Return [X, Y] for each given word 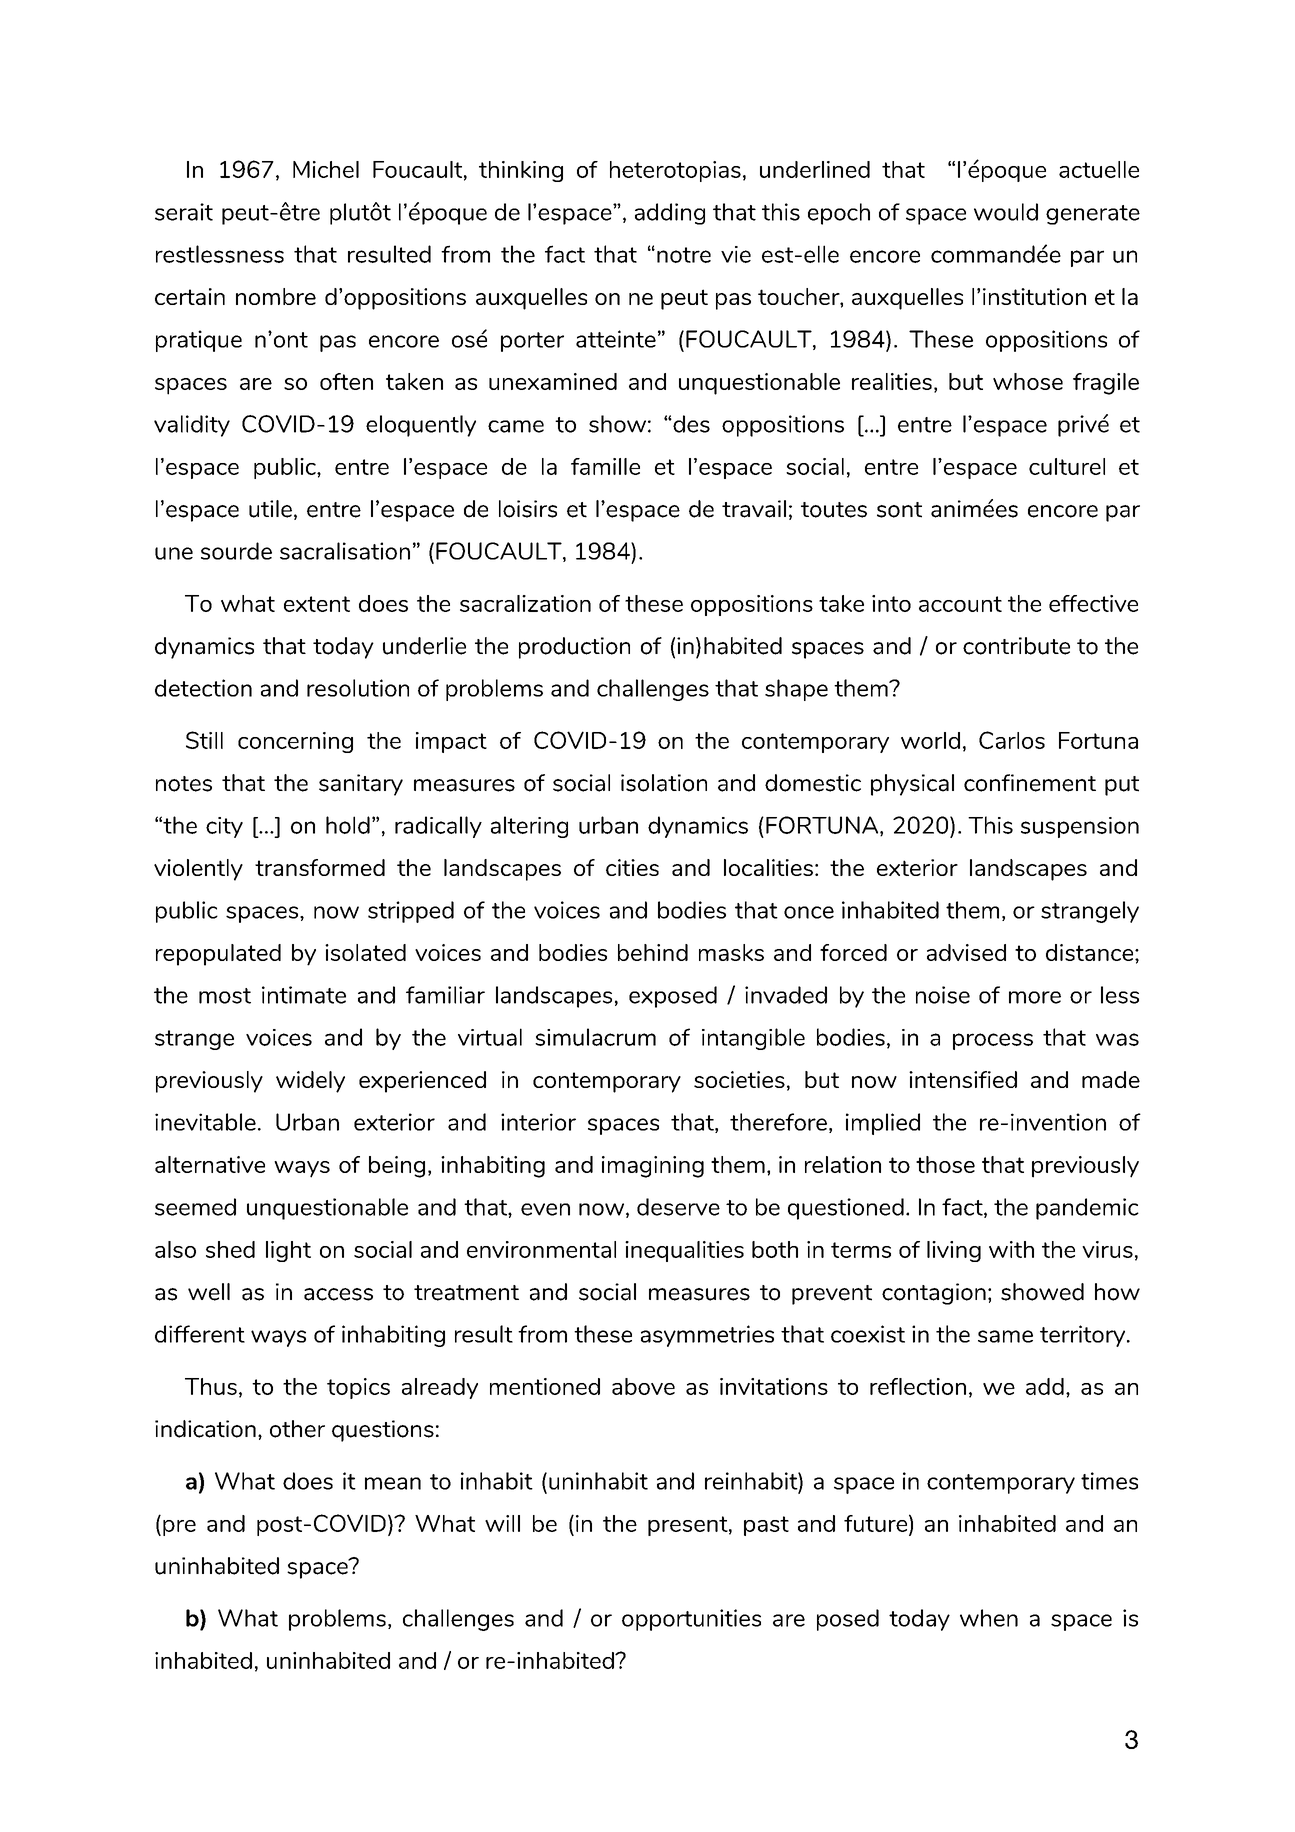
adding [670, 214]
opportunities [691, 1620]
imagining [653, 1167]
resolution [358, 688]
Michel [326, 169]
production [574, 648]
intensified [963, 1079]
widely [310, 1082]
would [1006, 212]
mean [393, 1483]
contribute [1016, 646]
